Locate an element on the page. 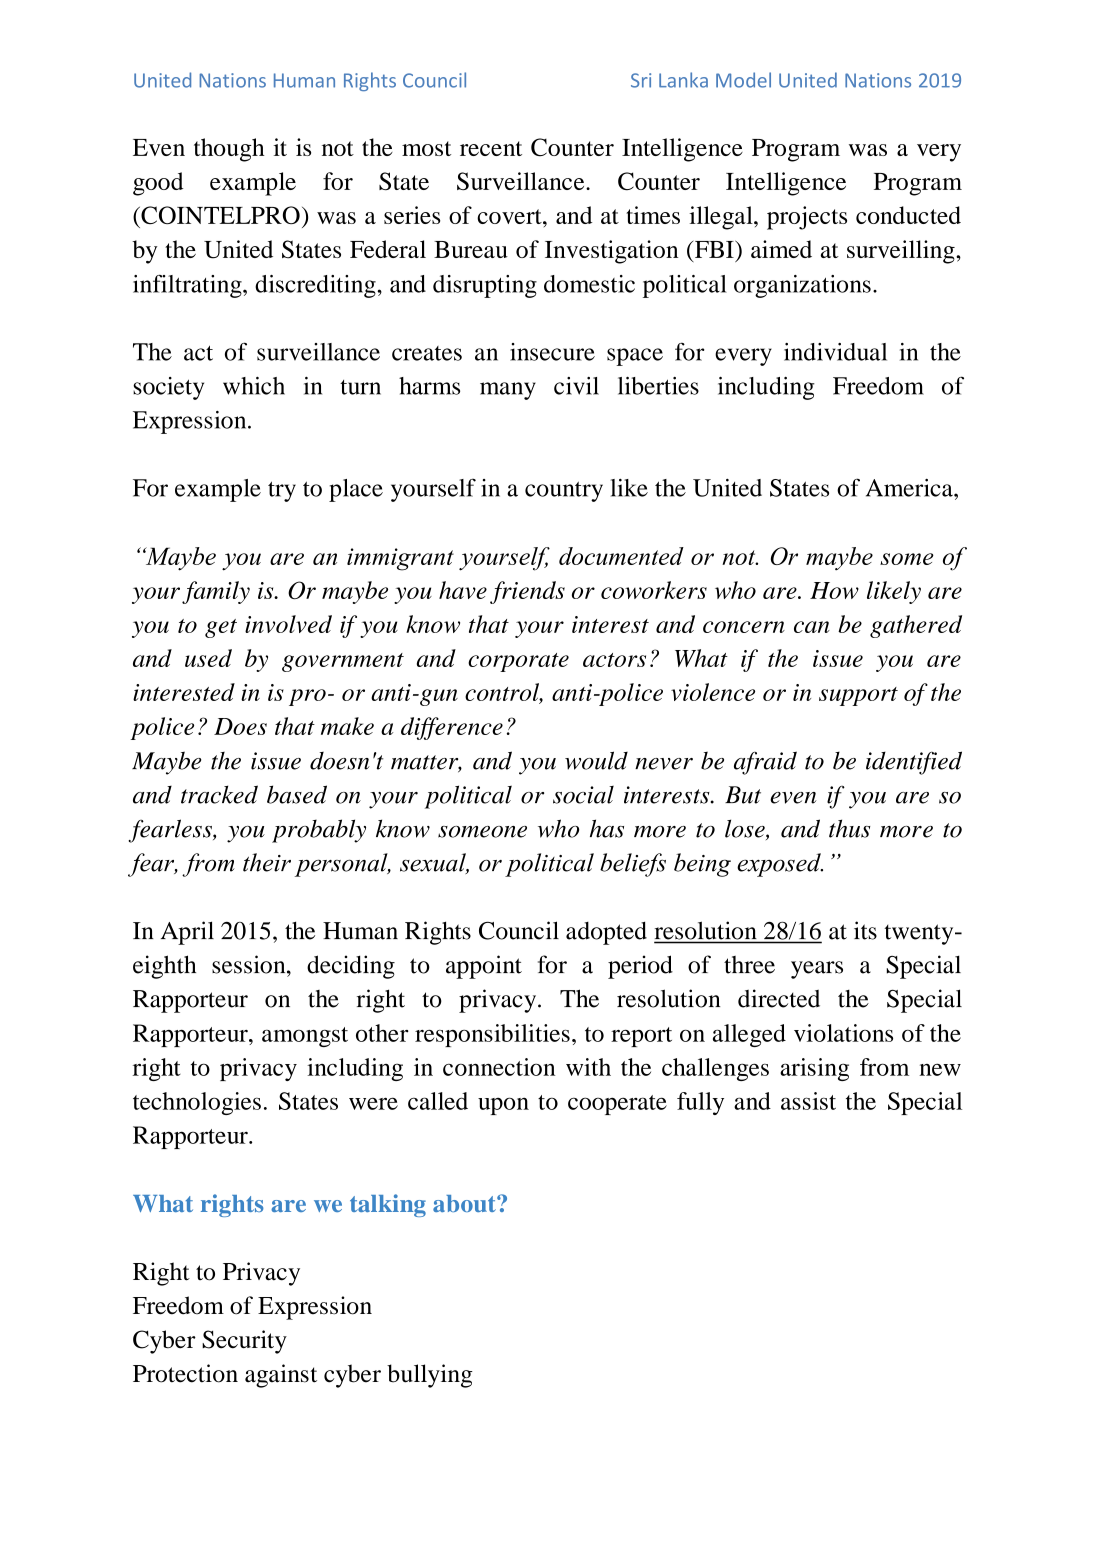  bullying is located at coordinates (430, 1376).
